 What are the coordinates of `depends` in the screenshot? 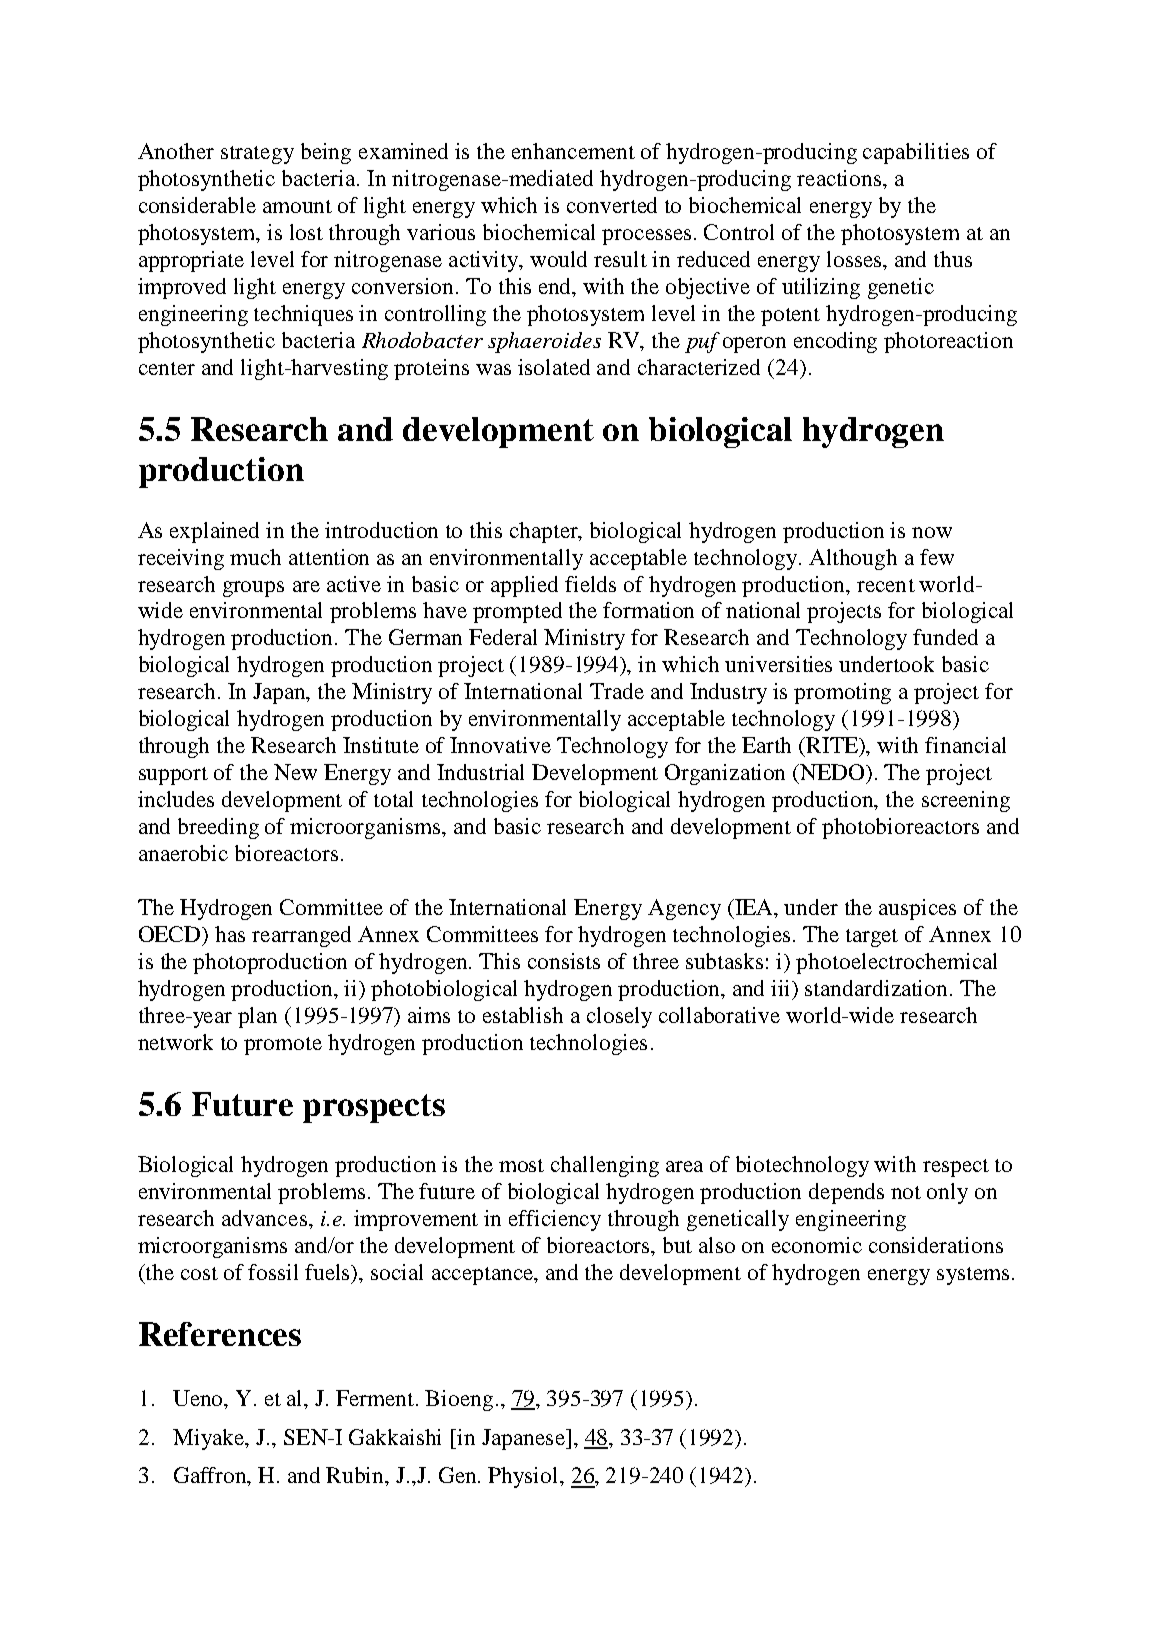 It's located at (846, 1193).
